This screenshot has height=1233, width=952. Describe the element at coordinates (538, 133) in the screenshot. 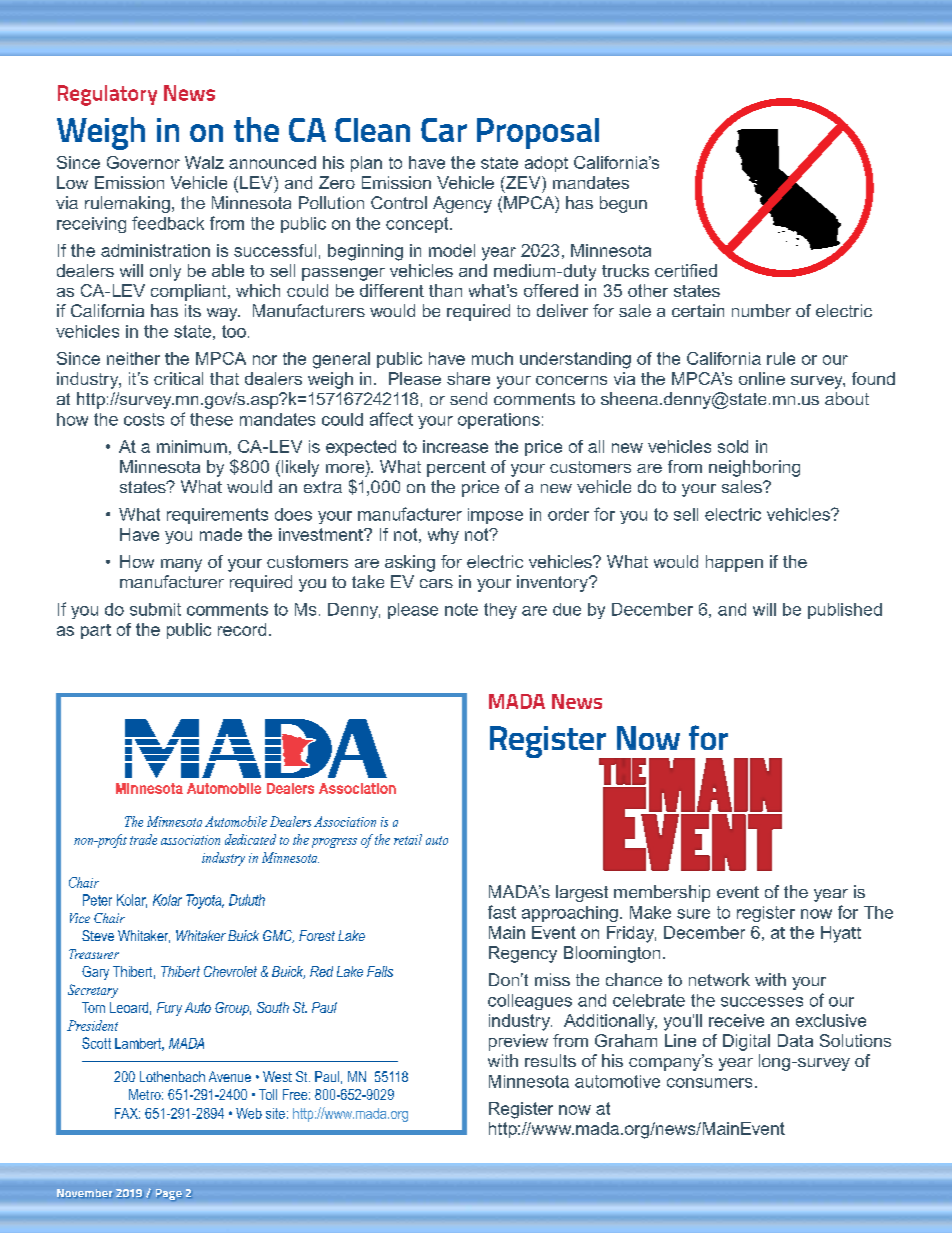

I see `Proposal` at that location.
